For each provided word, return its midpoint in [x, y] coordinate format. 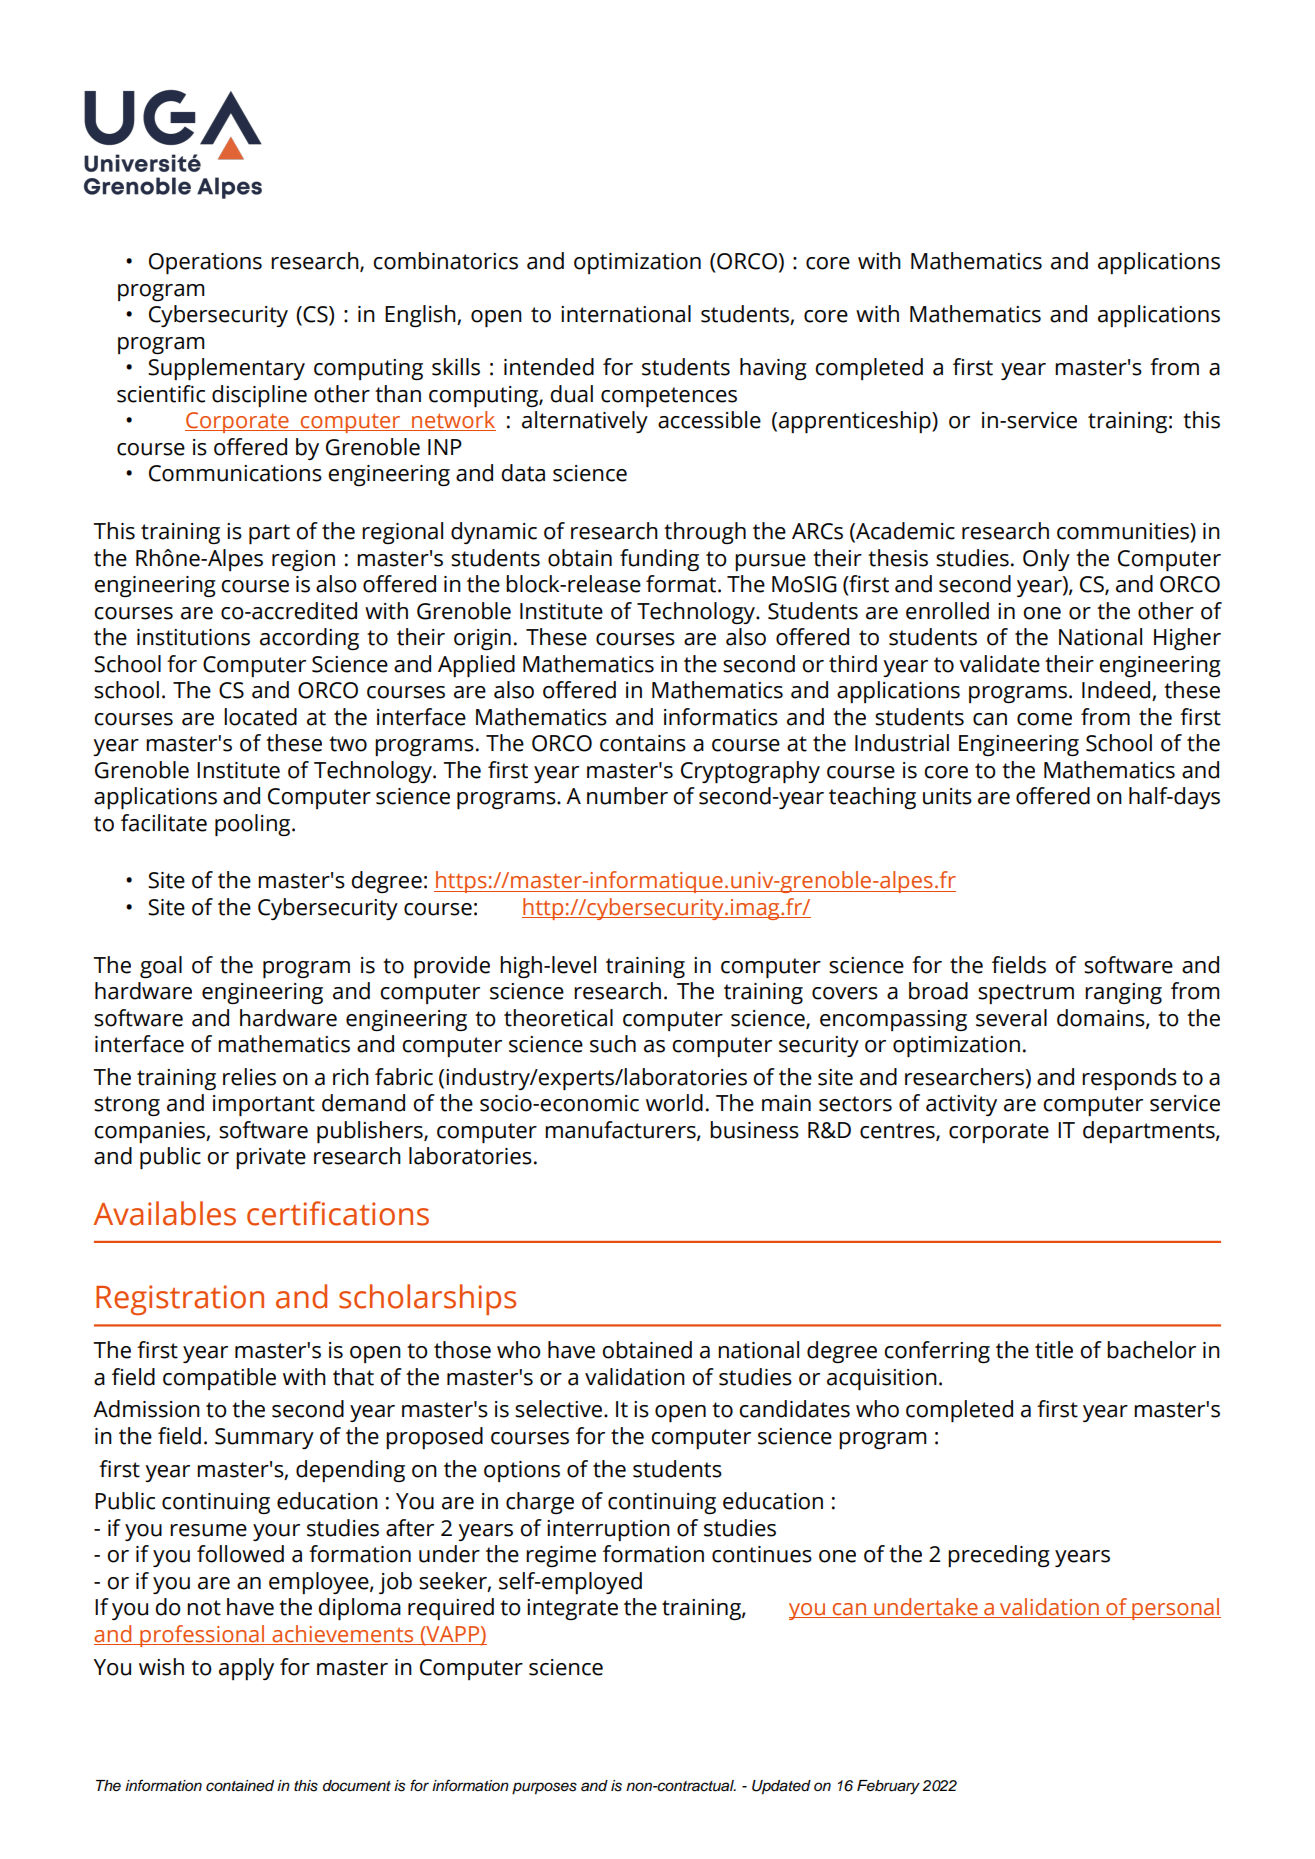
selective [558, 1409]
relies [249, 1077]
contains [643, 743]
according [309, 639]
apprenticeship [856, 422]
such [613, 1044]
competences [669, 397]
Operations [205, 264]
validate [999, 664]
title [1054, 1350]
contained [240, 1786]
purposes [544, 1788]
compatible [219, 1379]
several [1011, 1018]
